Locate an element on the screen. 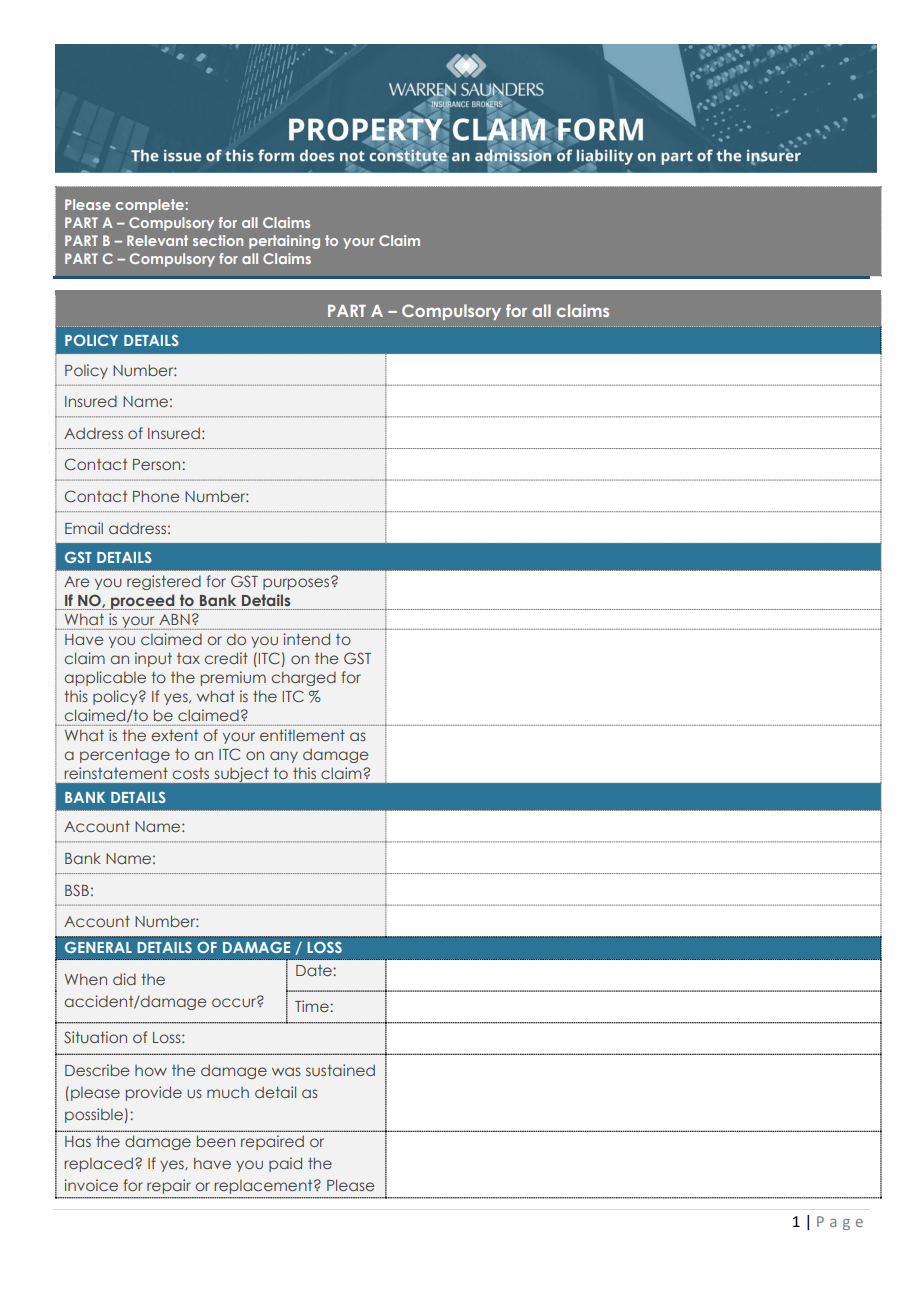 Image resolution: width=924 pixels, height=1308 pixels. invoice is located at coordinates (91, 1185).
